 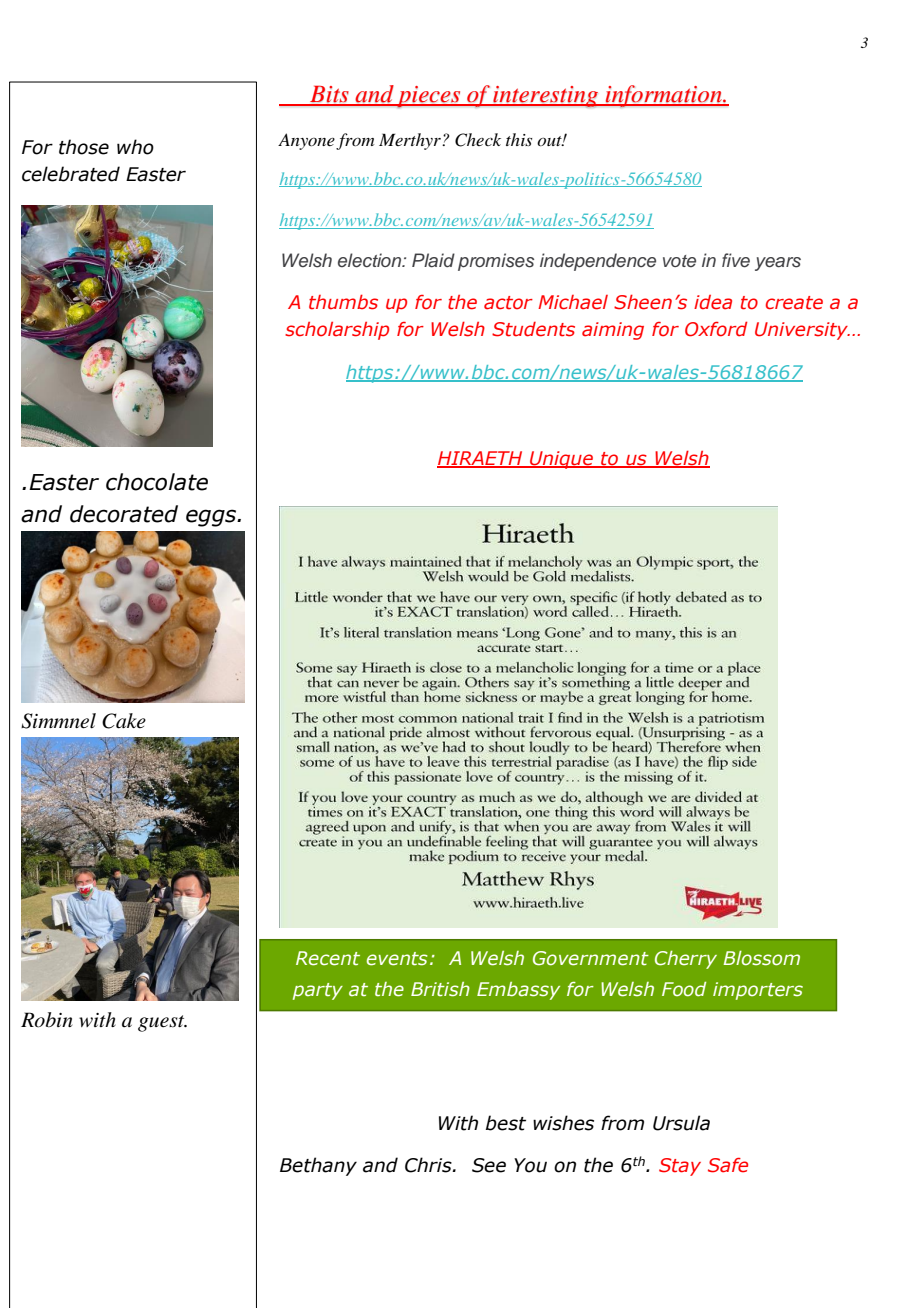 What do you see at coordinates (135, 147) in the document?
I see `who` at bounding box center [135, 147].
